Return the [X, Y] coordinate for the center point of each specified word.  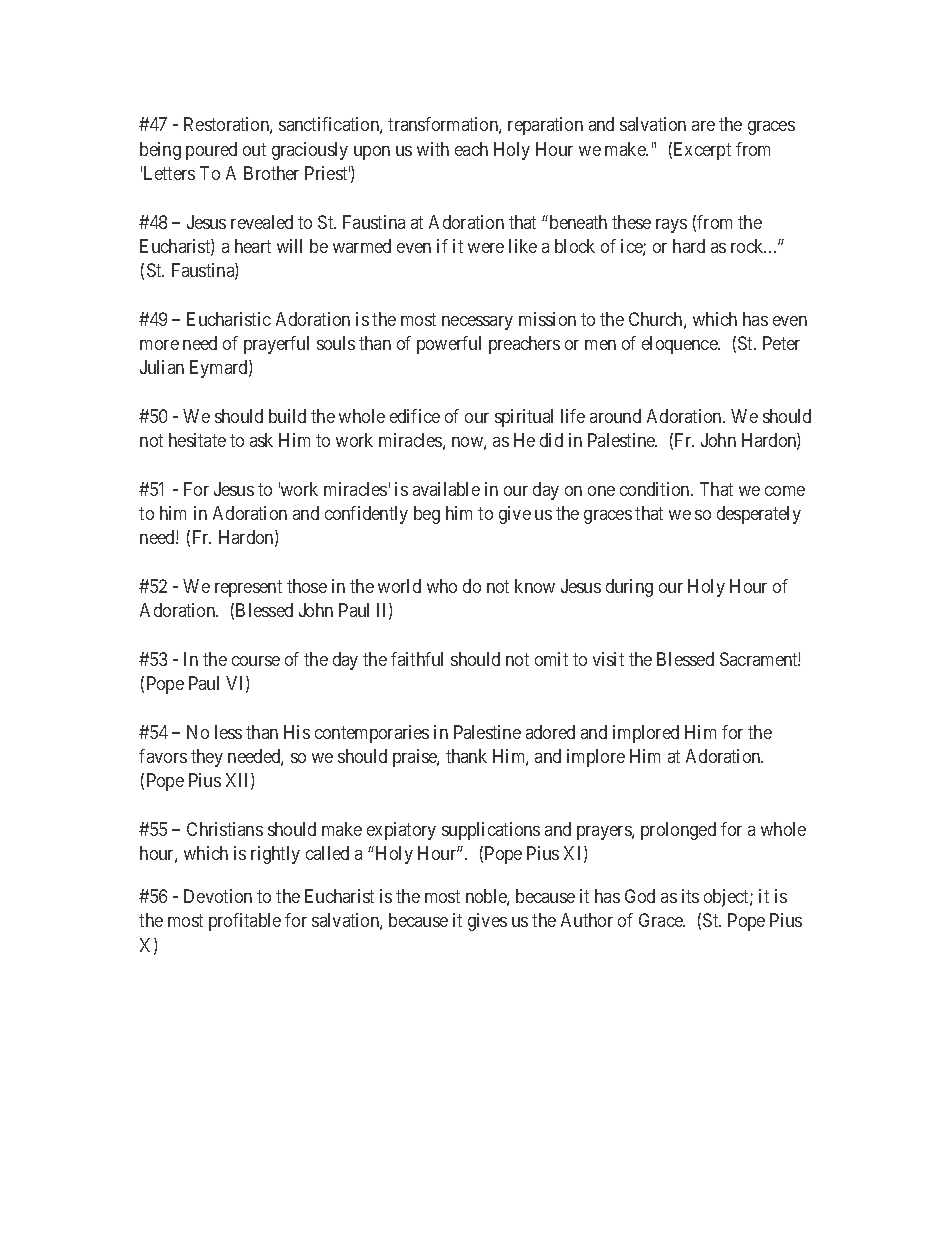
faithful [417, 659]
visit [608, 659]
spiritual [524, 418]
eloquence [681, 345]
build [287, 416]
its [690, 896]
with [433, 149]
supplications [491, 831]
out [254, 149]
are [703, 126]
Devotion [218, 896]
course [256, 661]
